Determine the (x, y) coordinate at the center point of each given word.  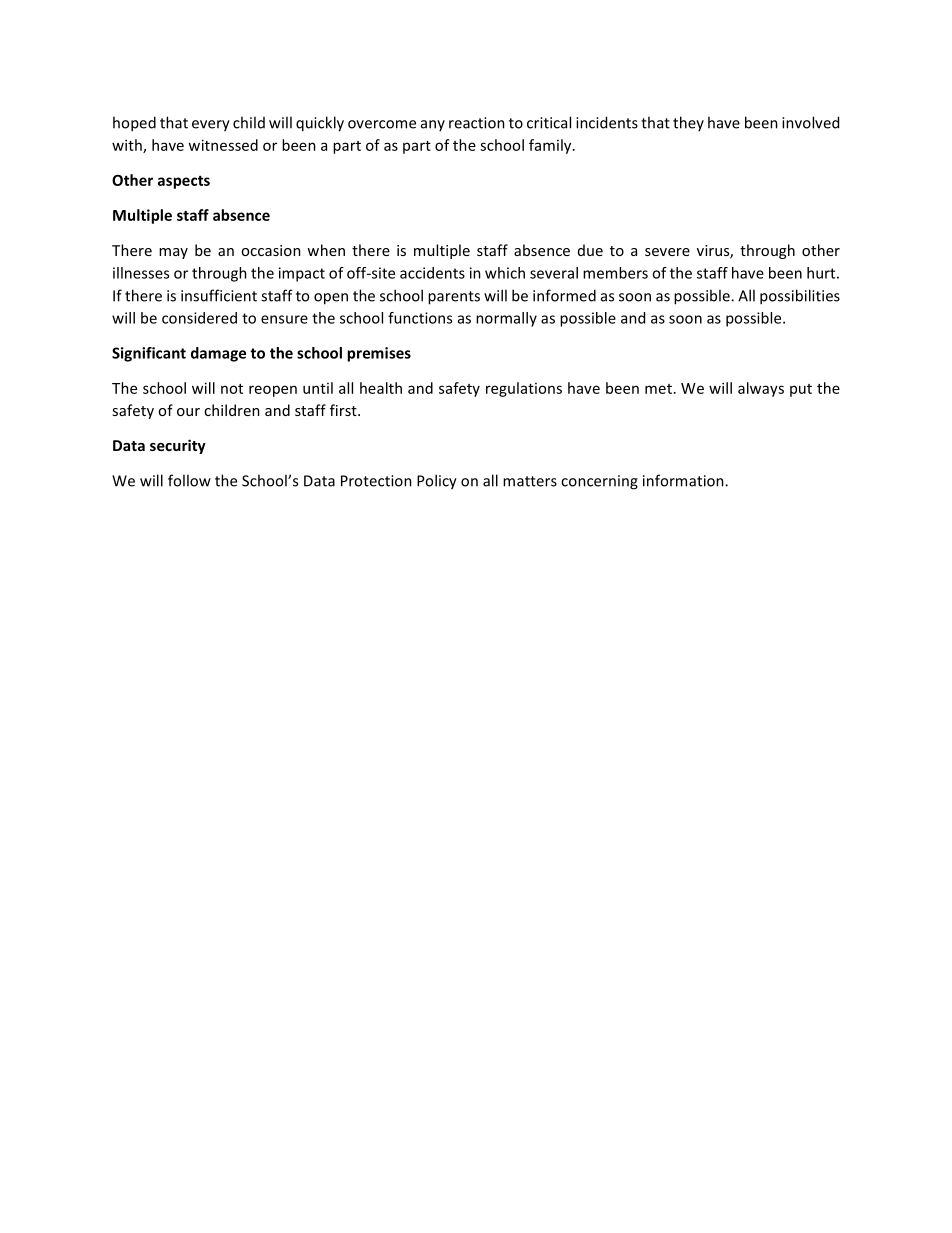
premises (379, 354)
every (211, 126)
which (505, 273)
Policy (437, 482)
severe (667, 252)
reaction (477, 123)
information (684, 480)
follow (189, 480)
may (173, 253)
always (761, 389)
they (688, 123)
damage (218, 354)
